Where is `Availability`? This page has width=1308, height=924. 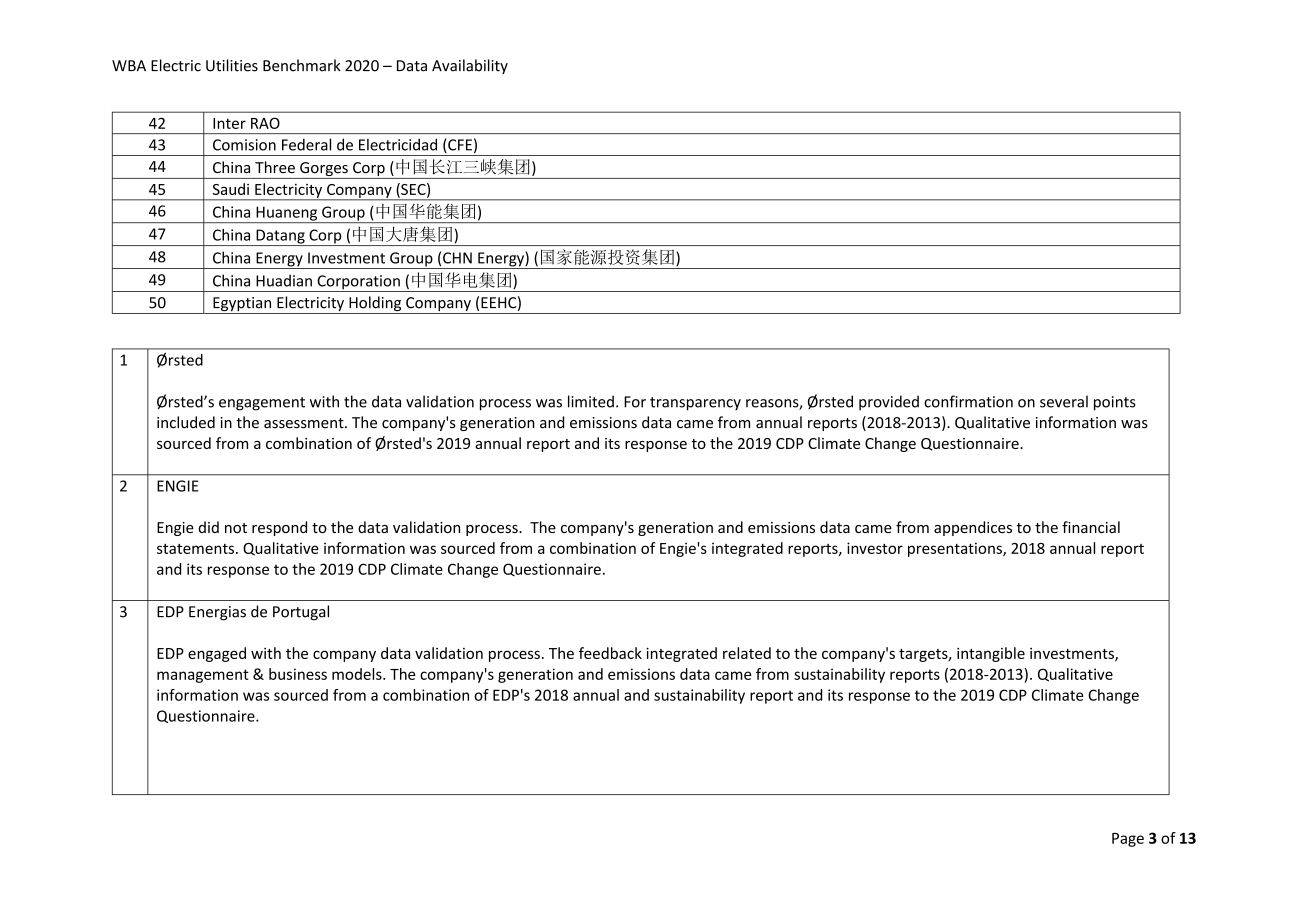 Availability is located at coordinates (470, 66).
